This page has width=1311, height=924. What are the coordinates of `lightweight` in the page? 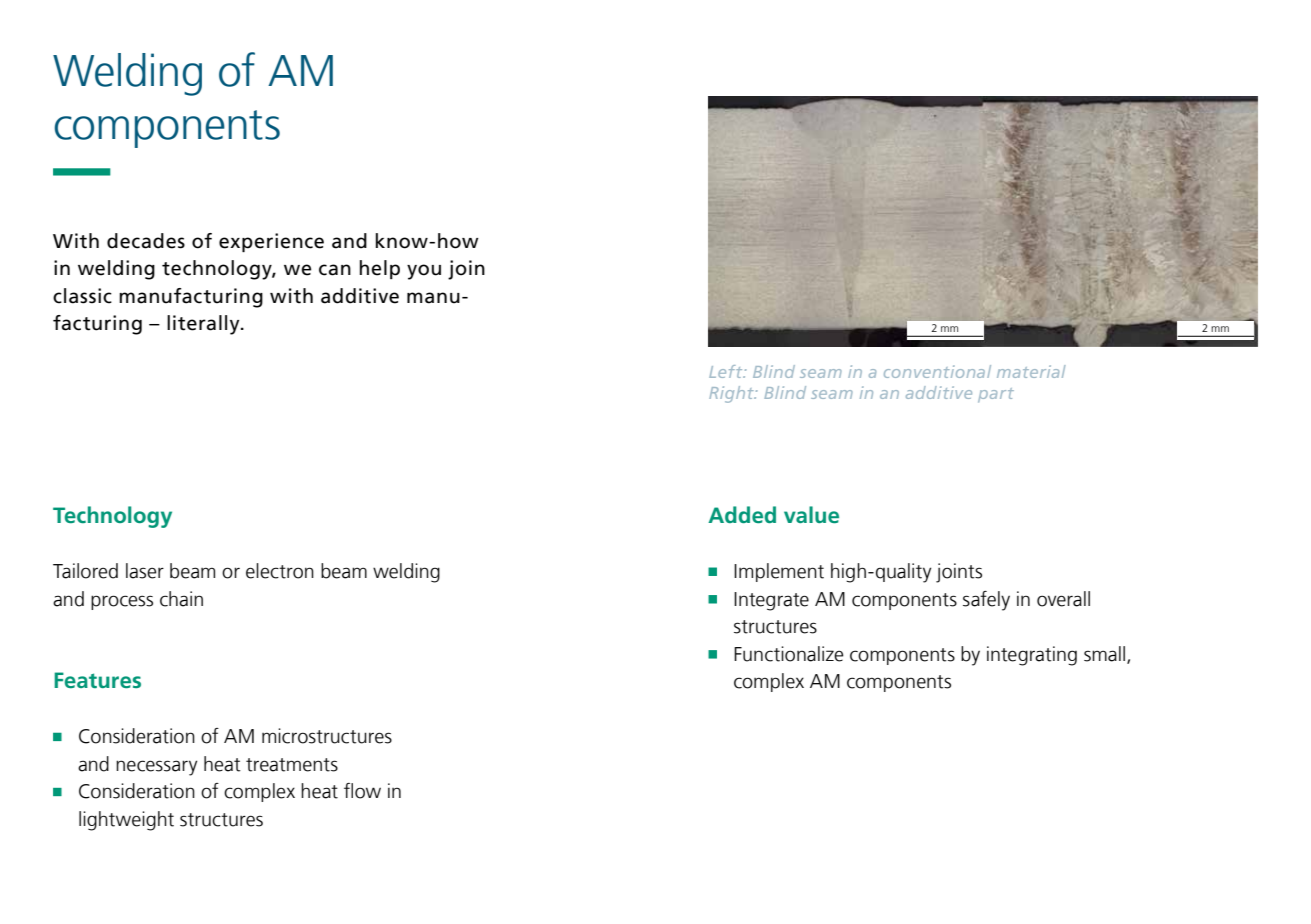 It's located at (126, 821).
